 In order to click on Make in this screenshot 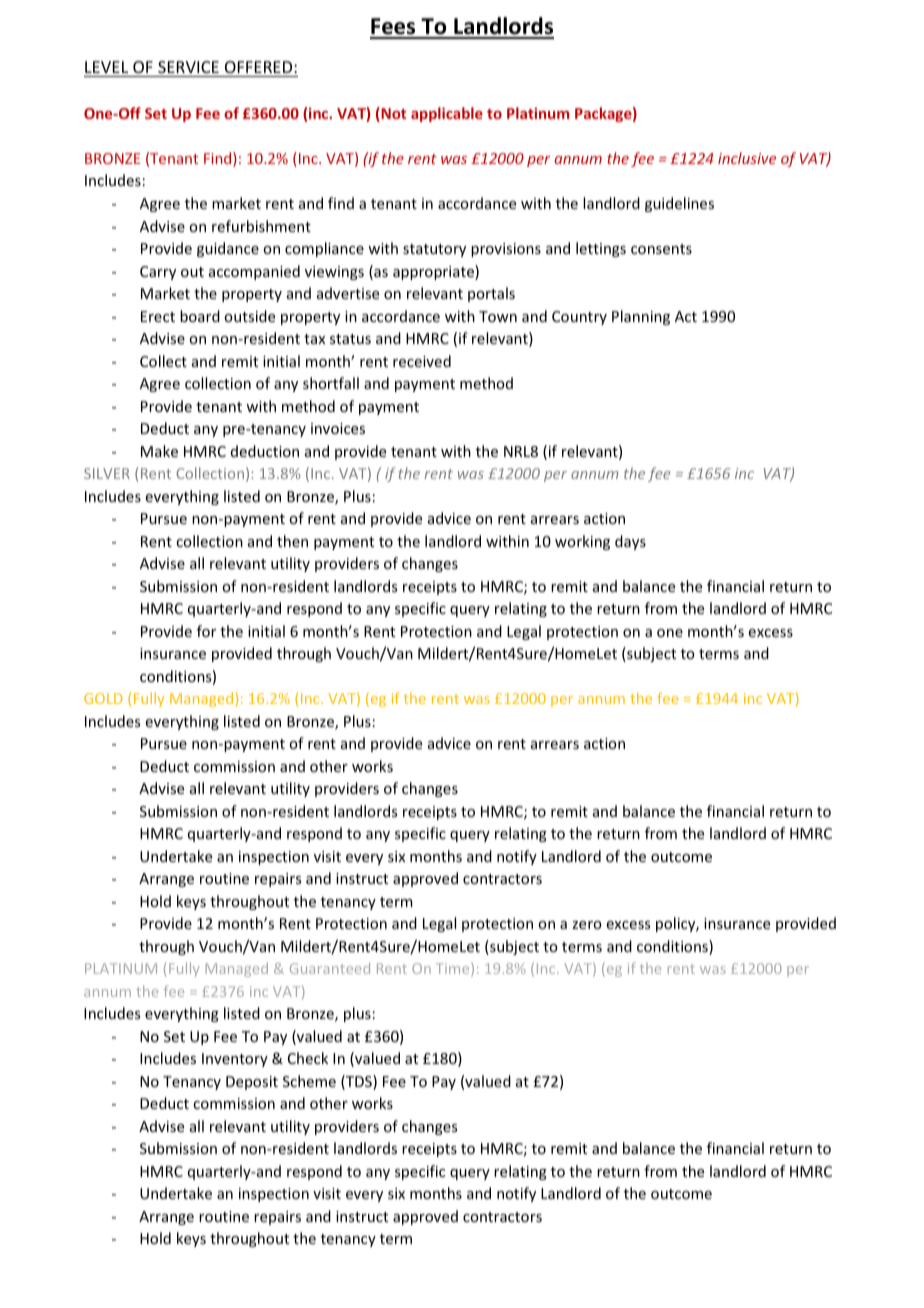, I will do `click(159, 451)`.
